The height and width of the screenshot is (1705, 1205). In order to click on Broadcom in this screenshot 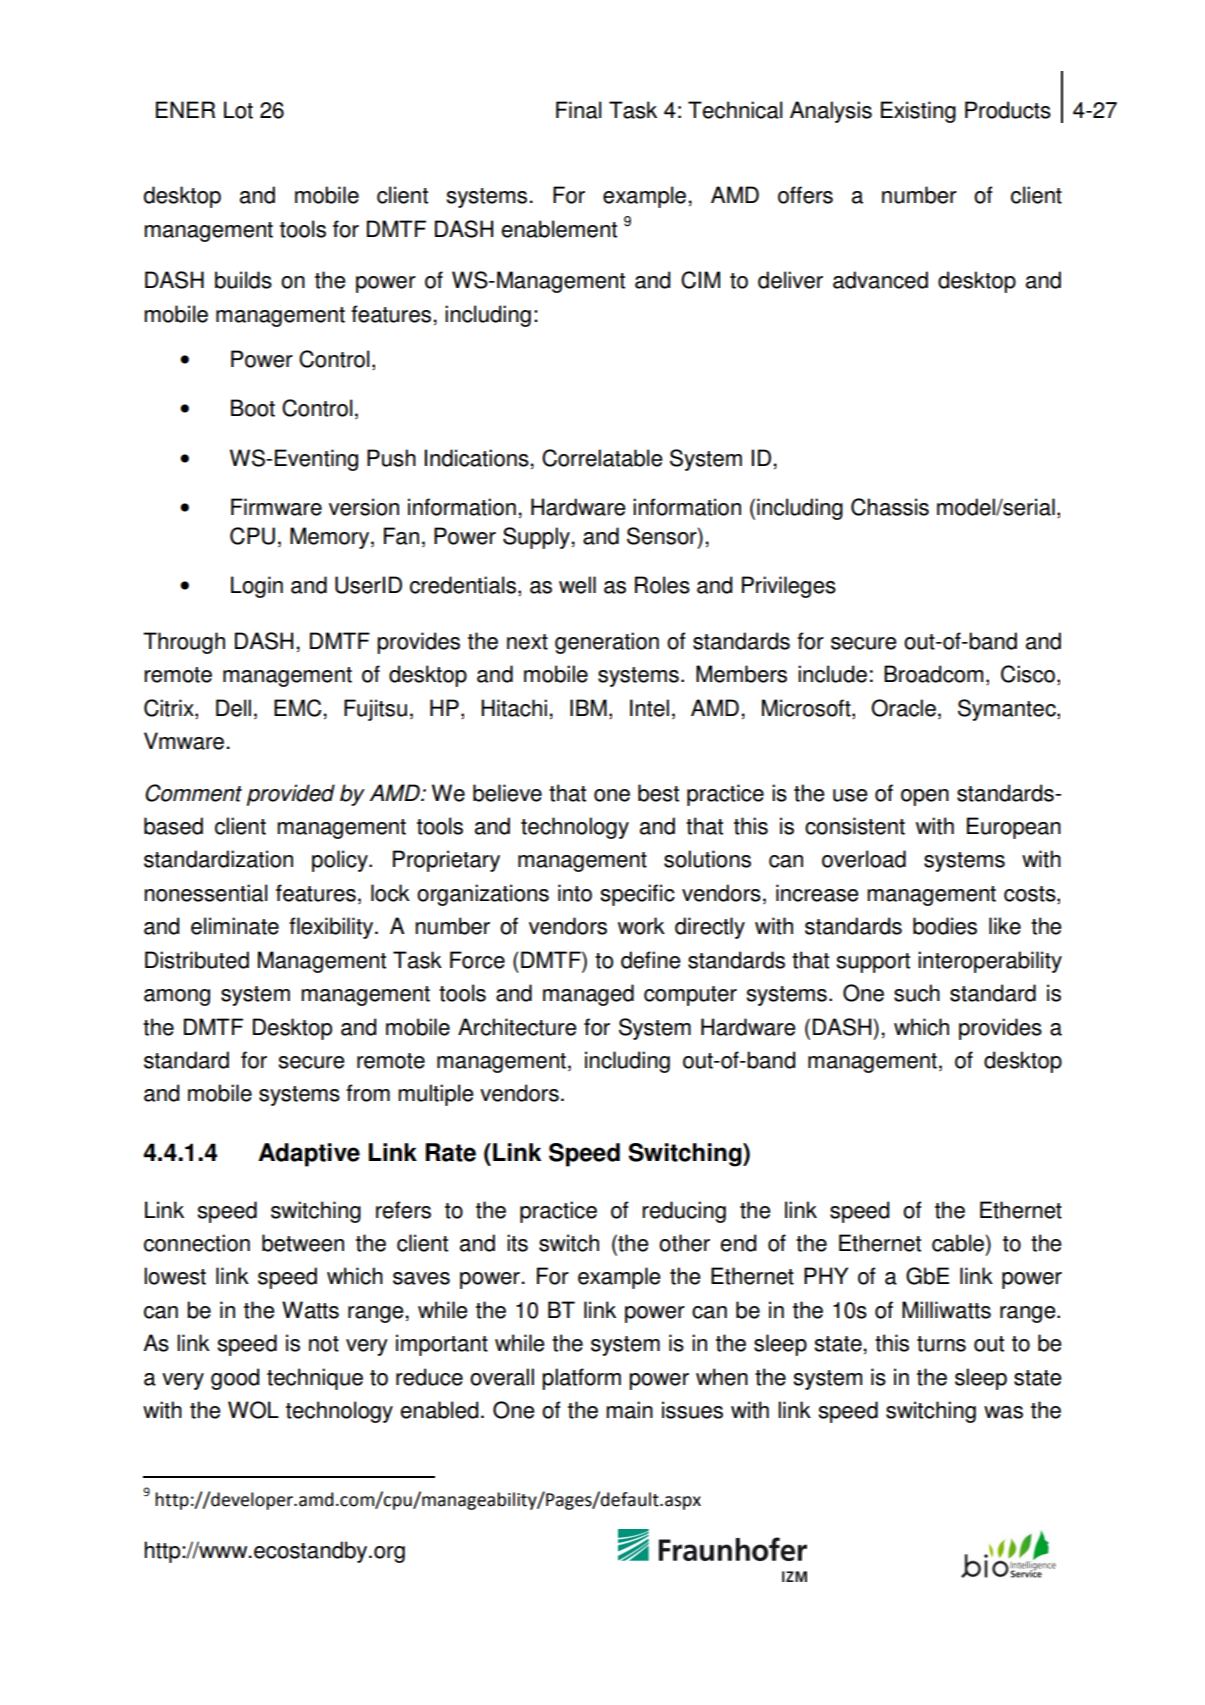, I will do `click(933, 674)`.
